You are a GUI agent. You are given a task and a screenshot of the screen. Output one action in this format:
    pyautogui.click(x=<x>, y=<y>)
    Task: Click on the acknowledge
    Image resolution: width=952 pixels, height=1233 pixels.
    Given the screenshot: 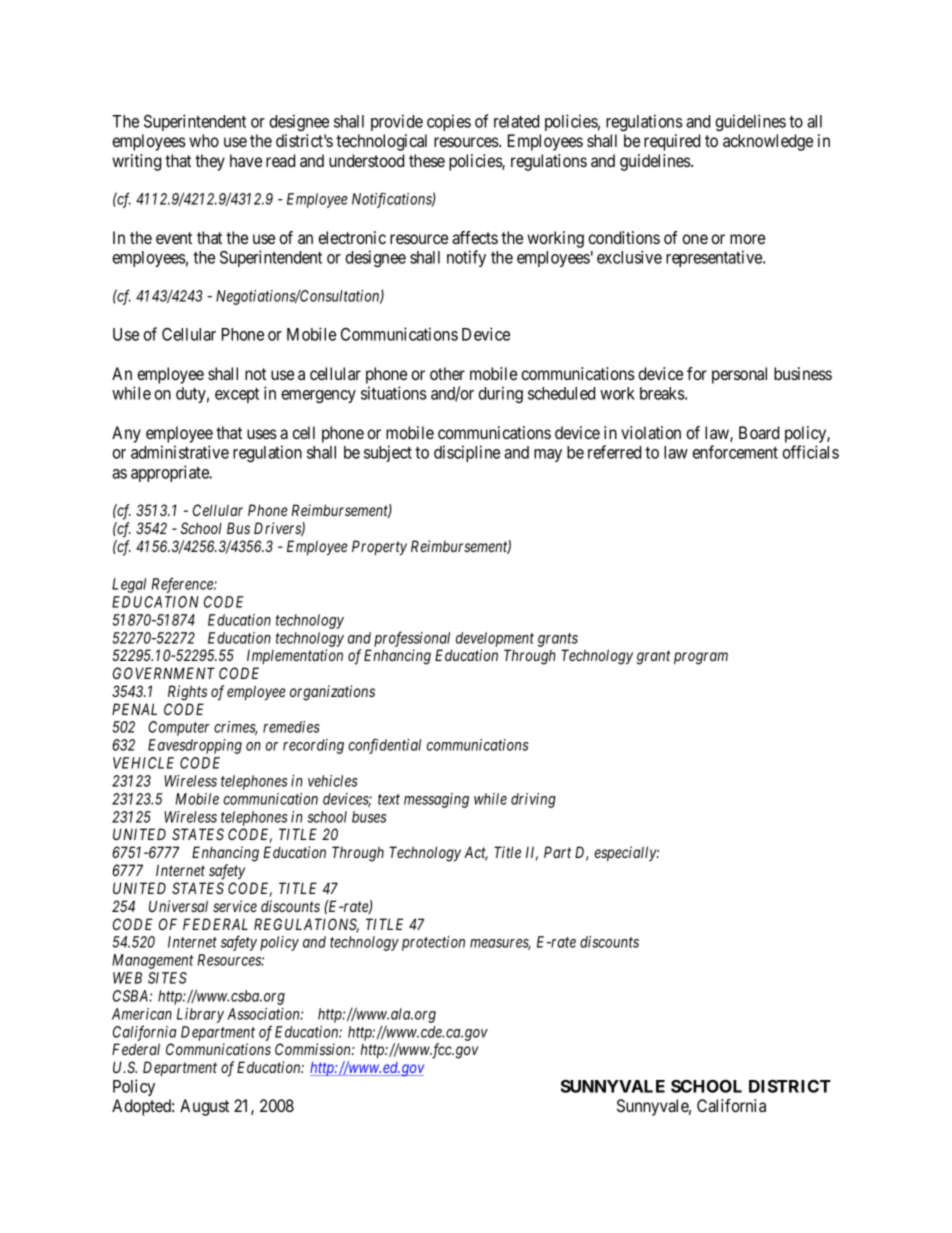 What is the action you would take?
    pyautogui.click(x=768, y=142)
